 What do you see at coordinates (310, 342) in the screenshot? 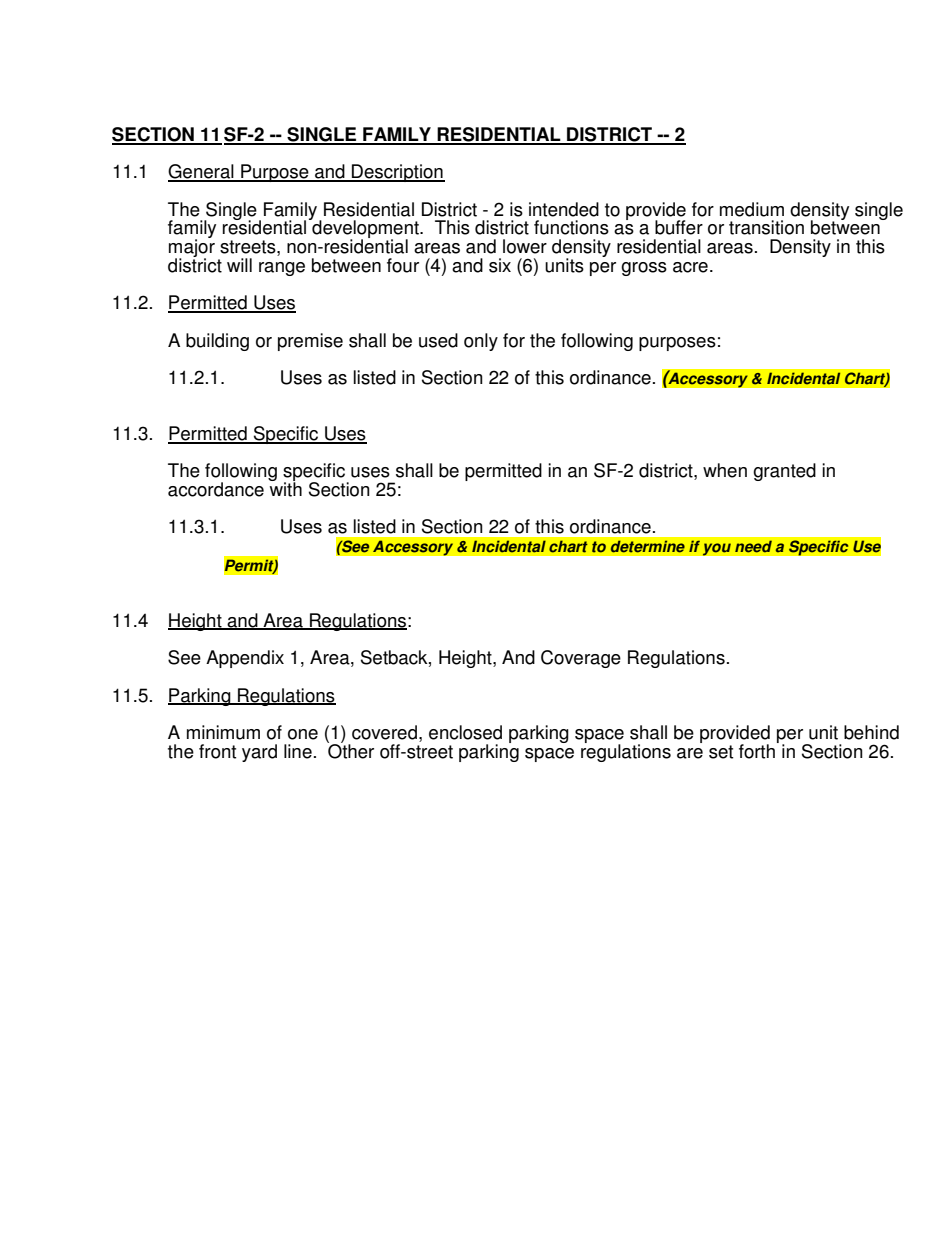
I see `premise` at bounding box center [310, 342].
